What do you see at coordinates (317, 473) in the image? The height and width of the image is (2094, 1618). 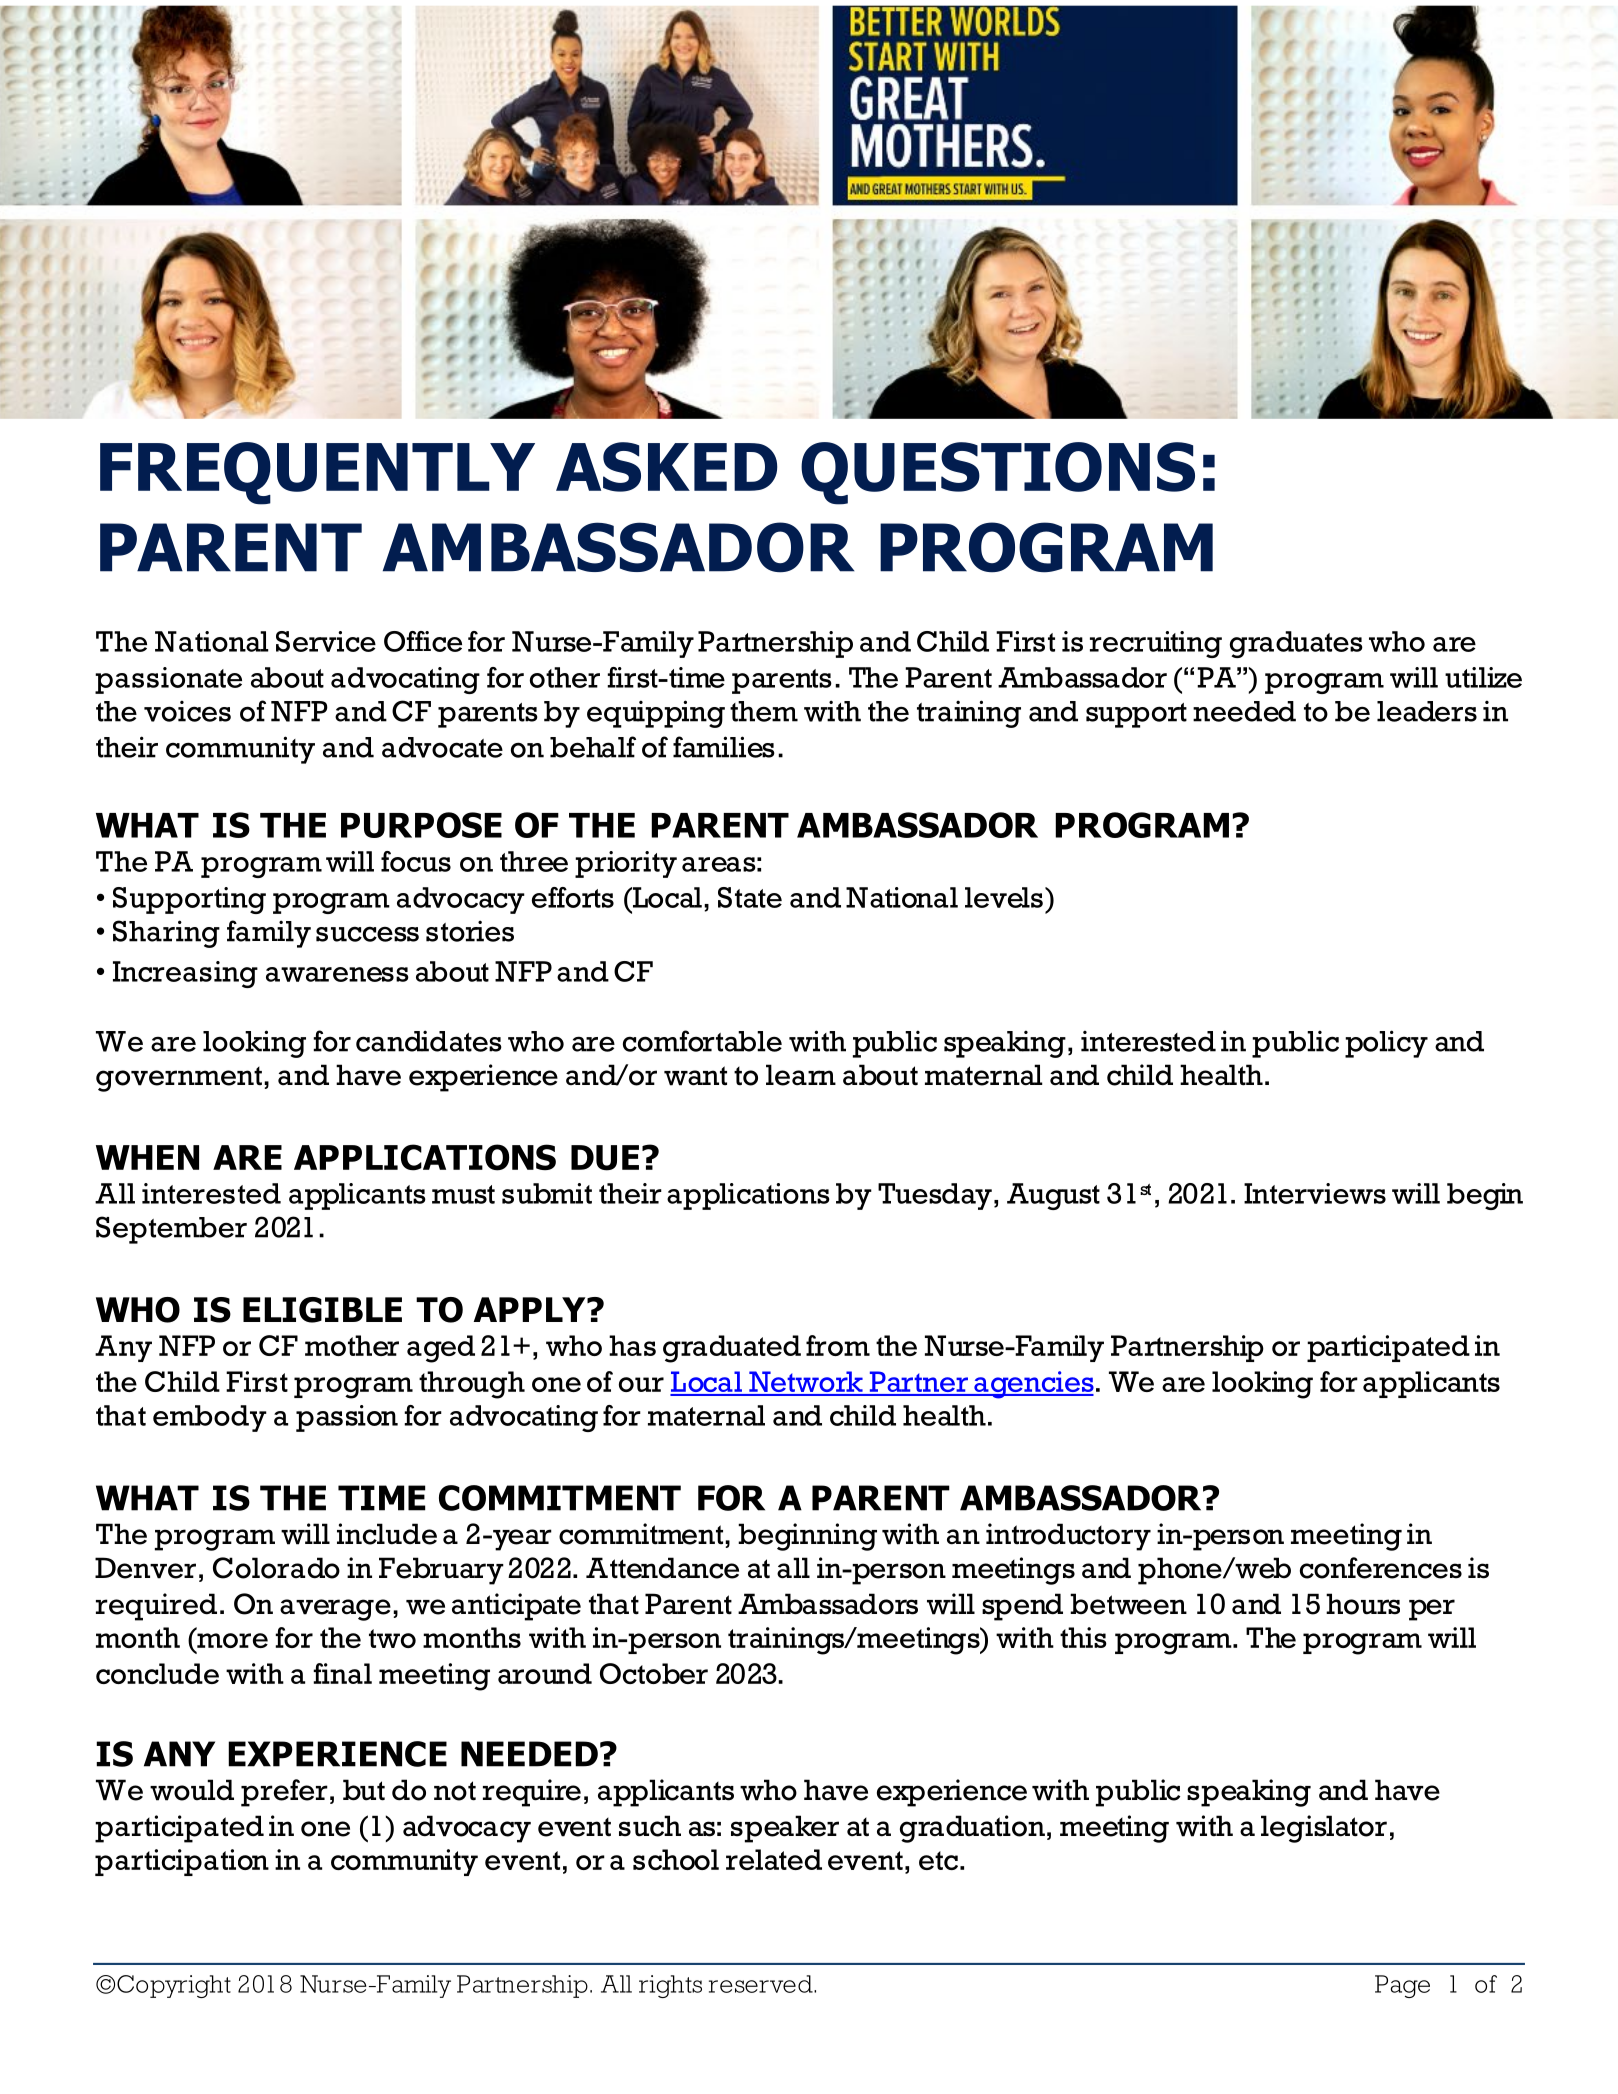 I see `FREQUENTLY` at bounding box center [317, 473].
